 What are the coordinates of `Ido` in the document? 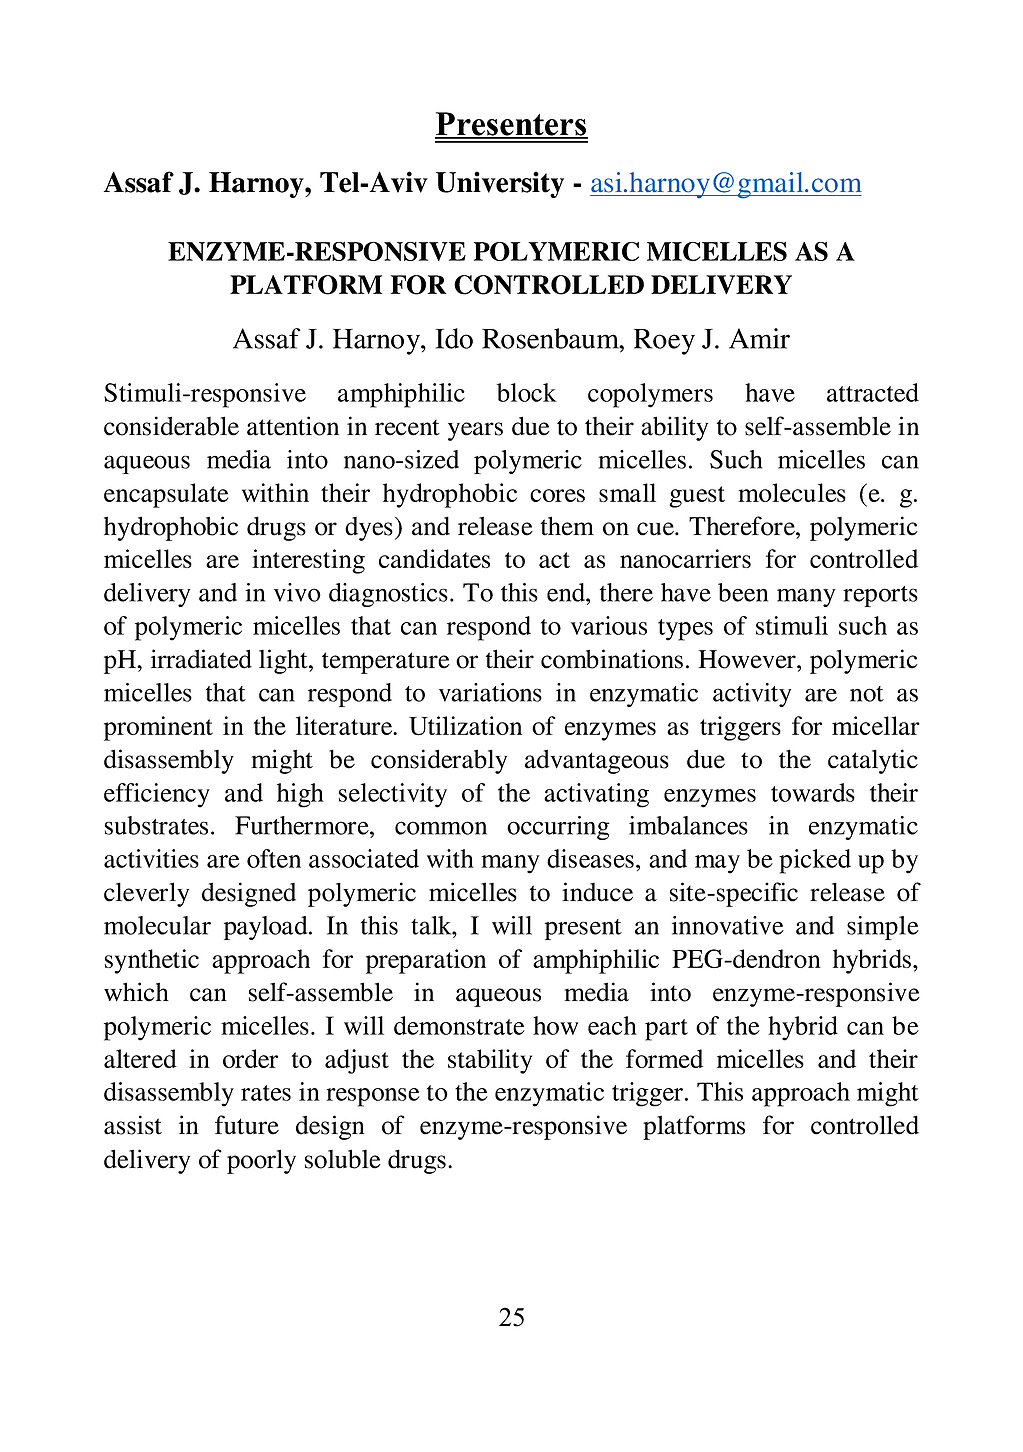 It's located at (454, 338).
